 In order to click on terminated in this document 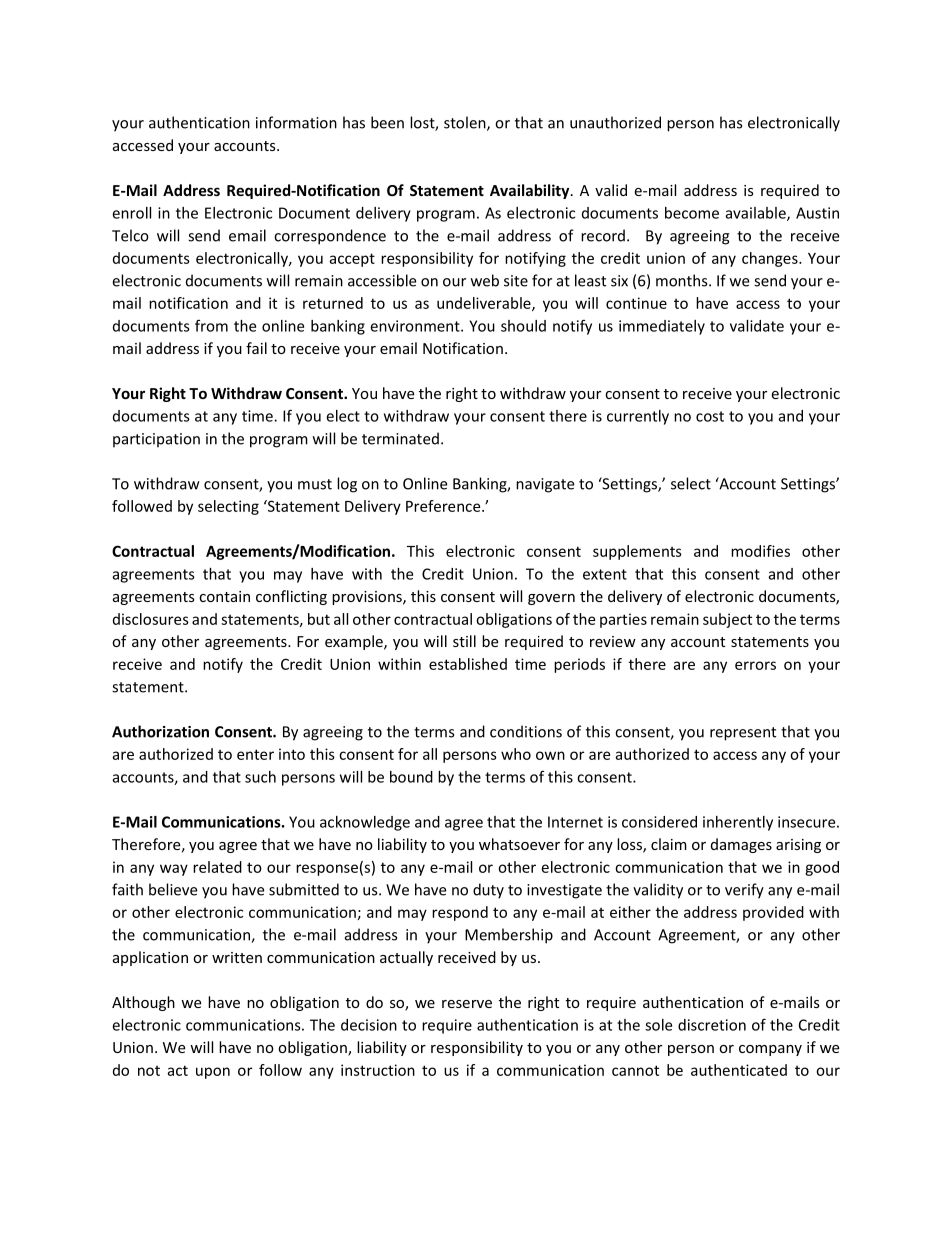, I will do `click(400, 438)`.
